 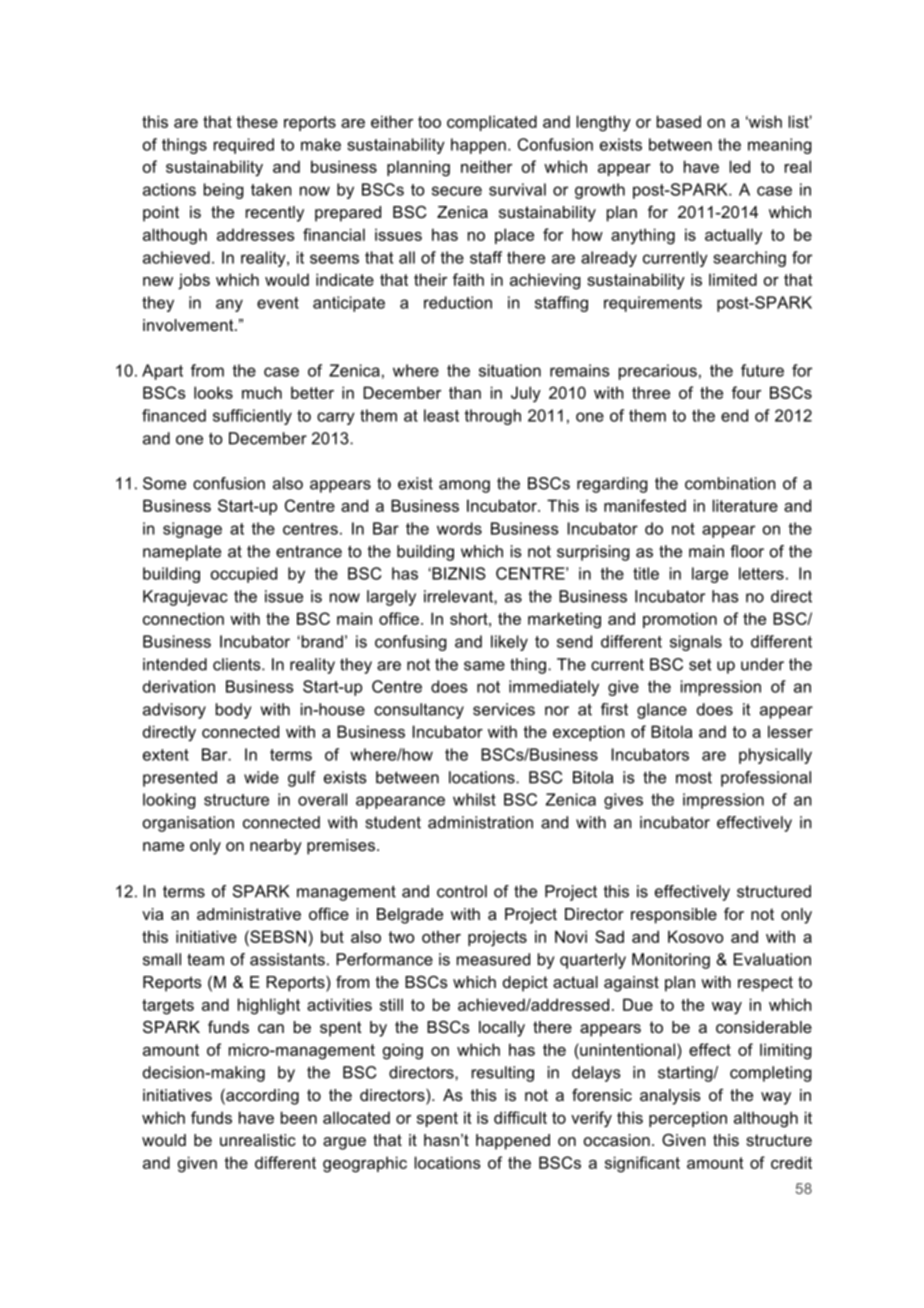 What do you see at coordinates (474, 799) in the screenshot?
I see `whilst` at bounding box center [474, 799].
